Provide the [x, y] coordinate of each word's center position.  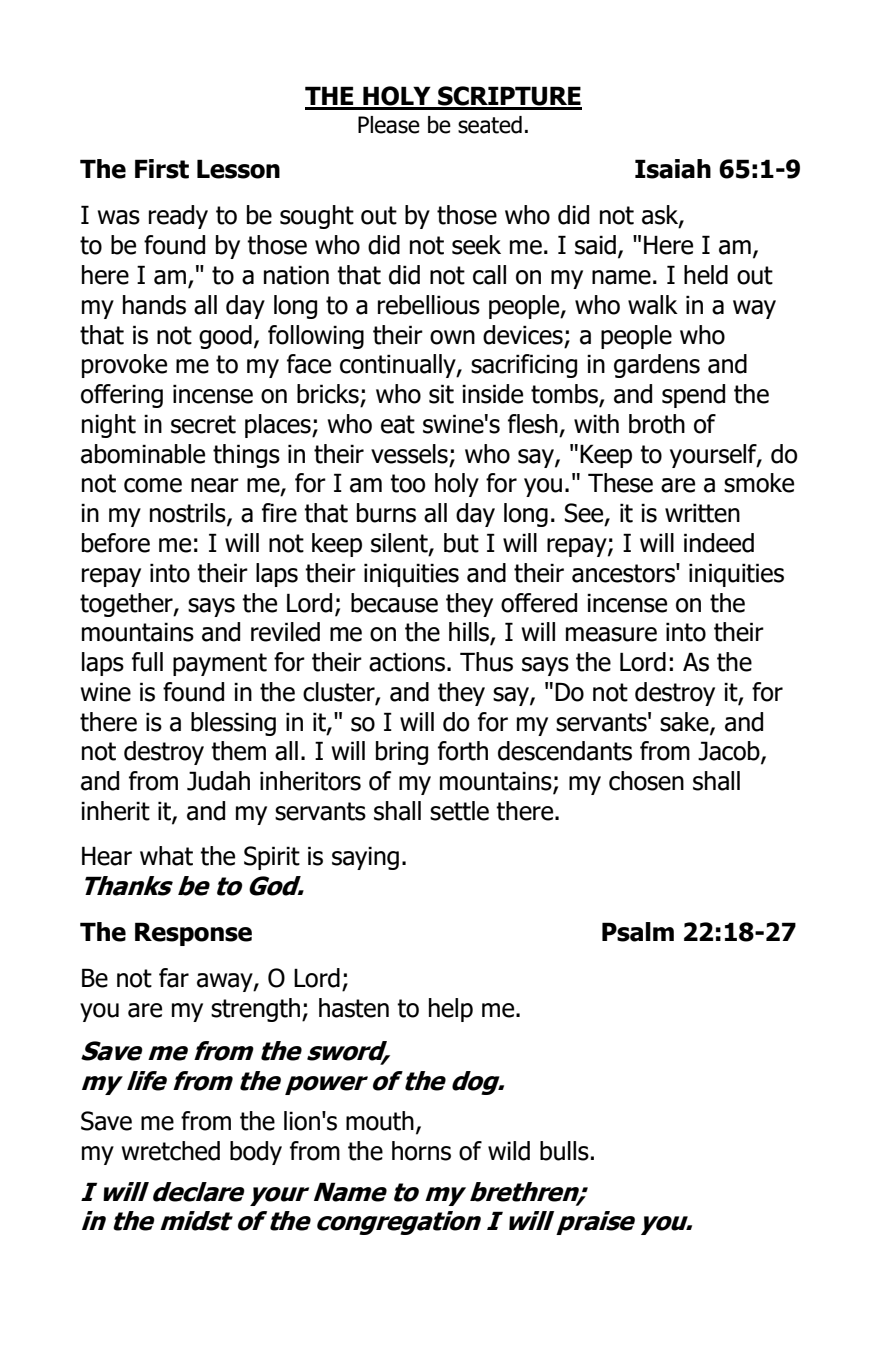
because [394, 603]
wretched [171, 1151]
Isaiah [673, 169]
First [162, 169]
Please [389, 125]
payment [220, 664]
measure [611, 634]
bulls [564, 1151]
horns [421, 1151]
